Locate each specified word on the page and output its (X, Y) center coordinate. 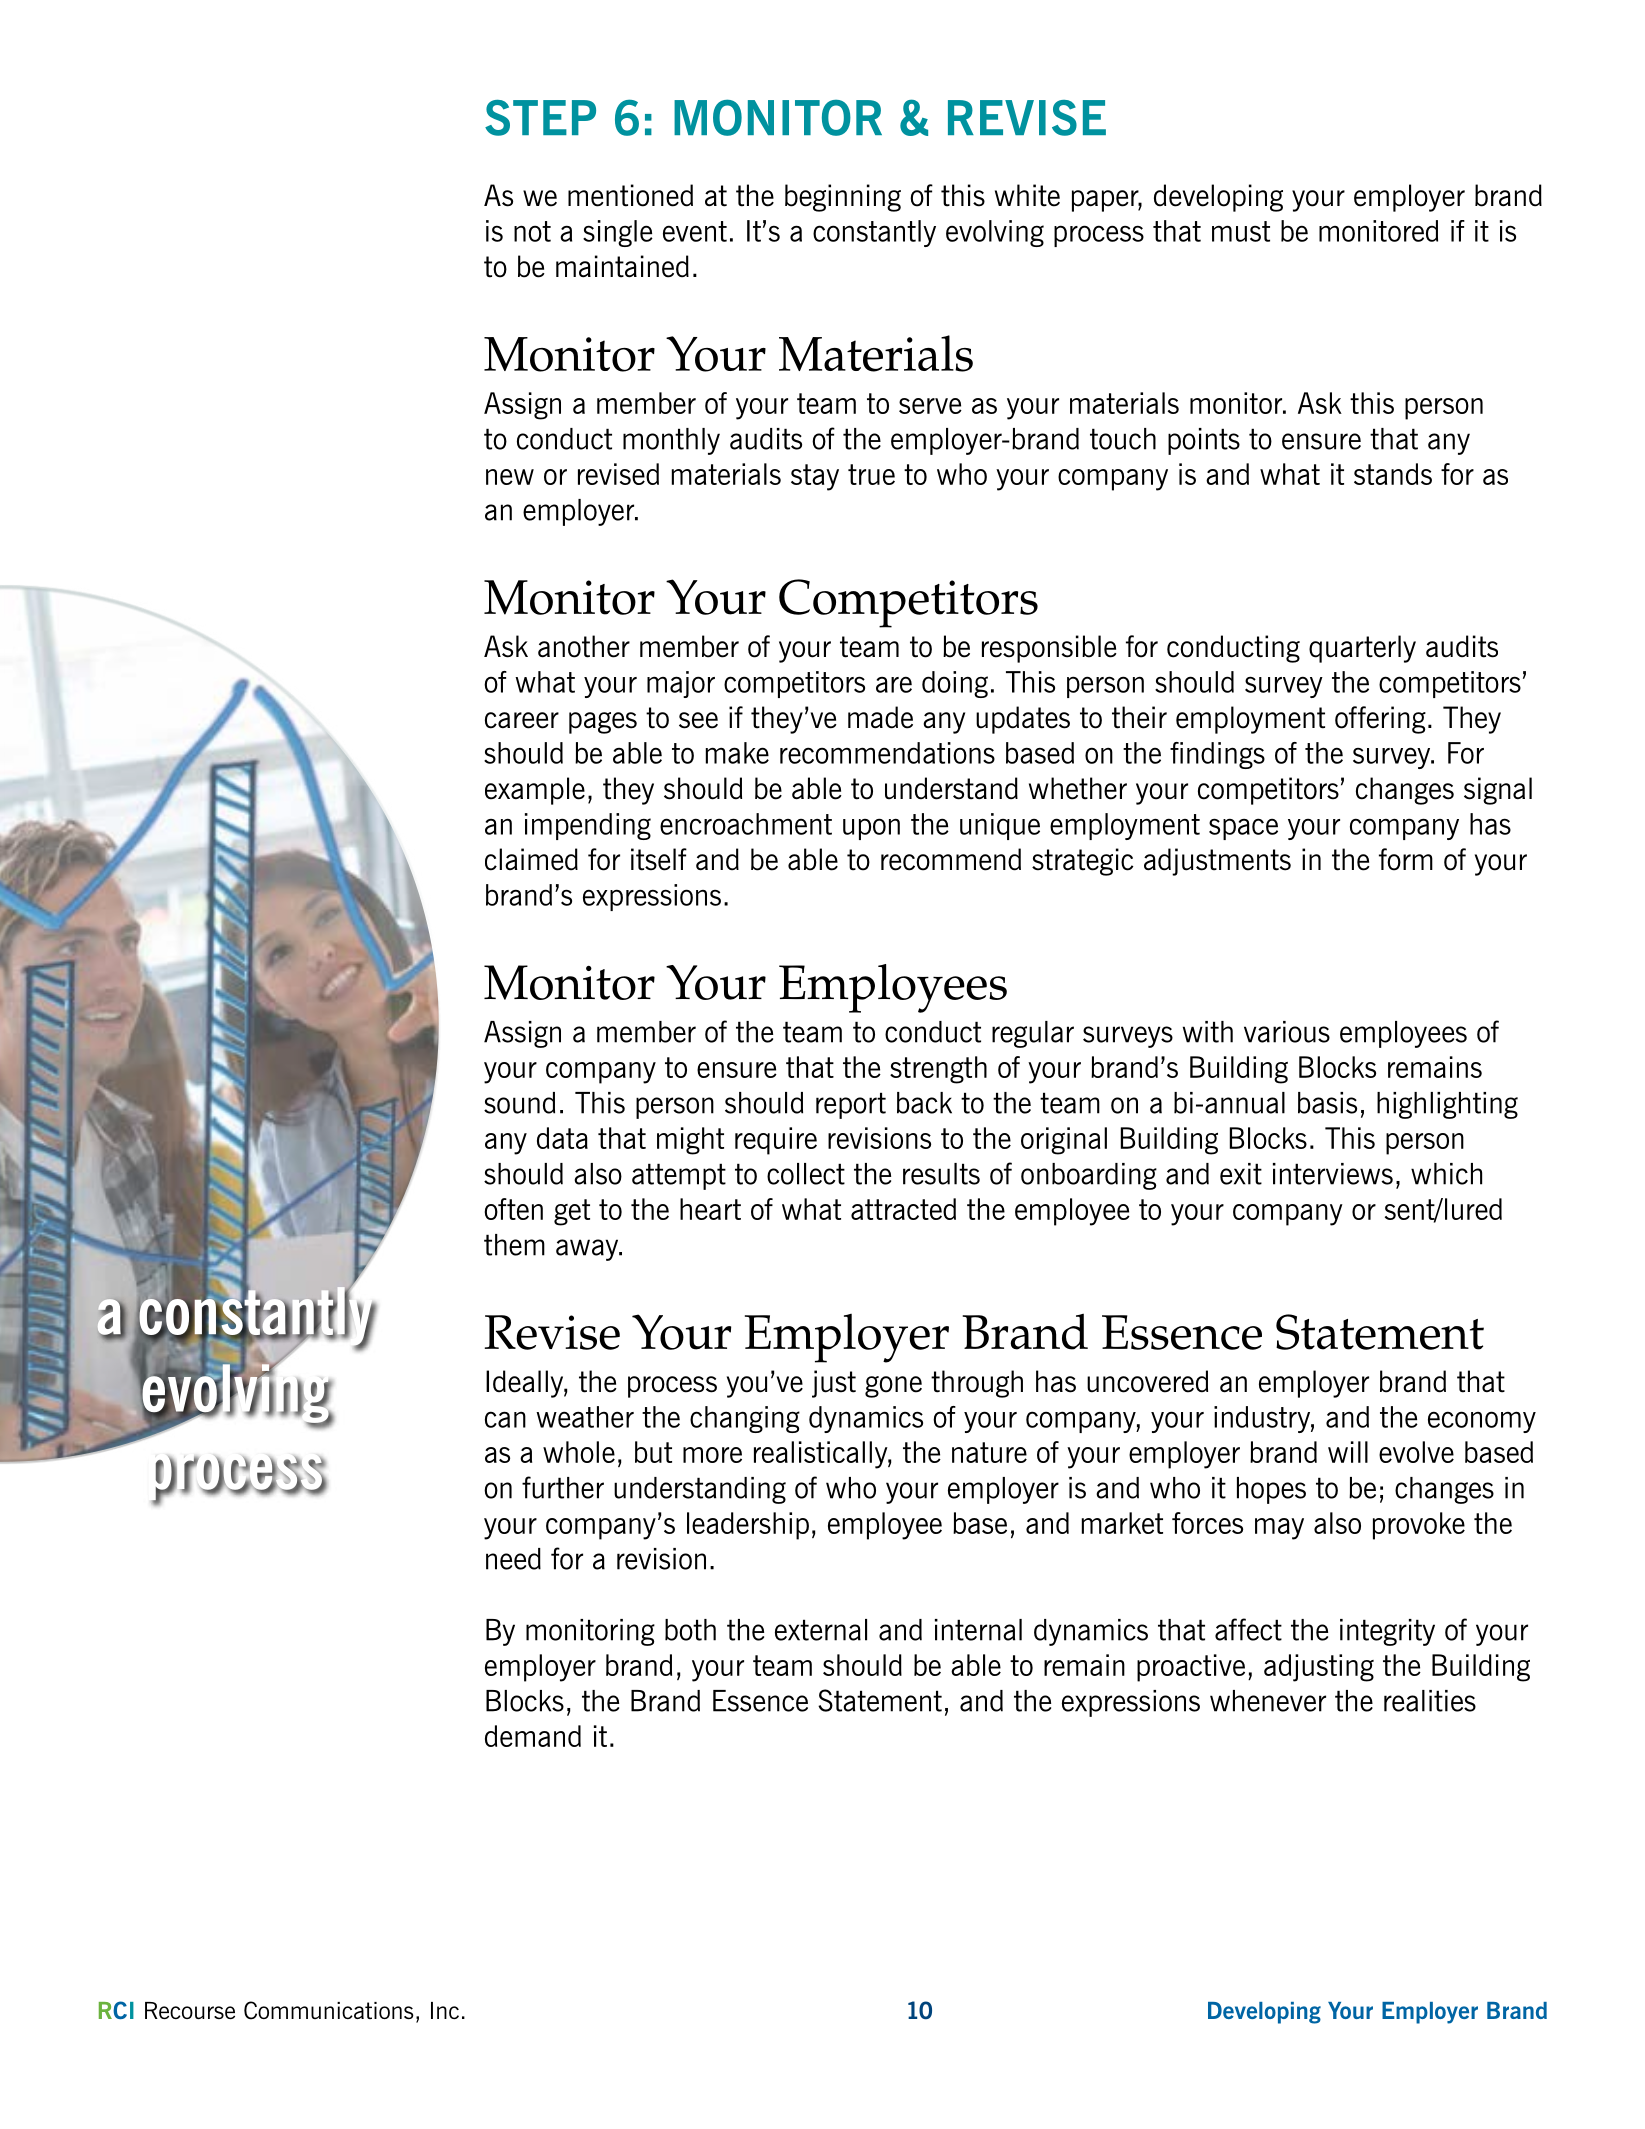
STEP (540, 118)
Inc (445, 2010)
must (1241, 231)
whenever (1268, 1701)
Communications (329, 2010)
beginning (843, 198)
